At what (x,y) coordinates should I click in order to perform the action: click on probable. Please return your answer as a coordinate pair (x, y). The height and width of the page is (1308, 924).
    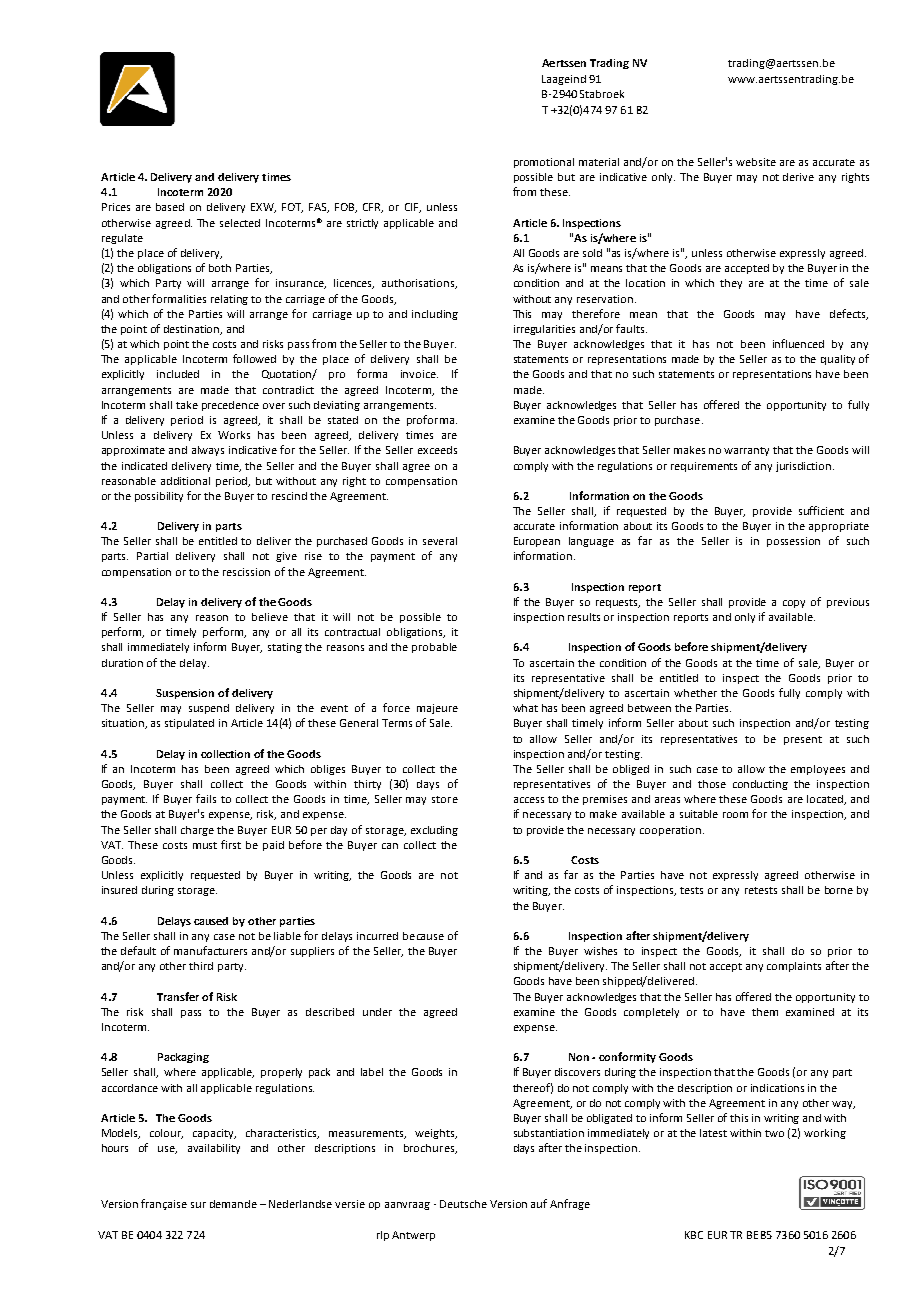
    Looking at the image, I should click on (434, 648).
